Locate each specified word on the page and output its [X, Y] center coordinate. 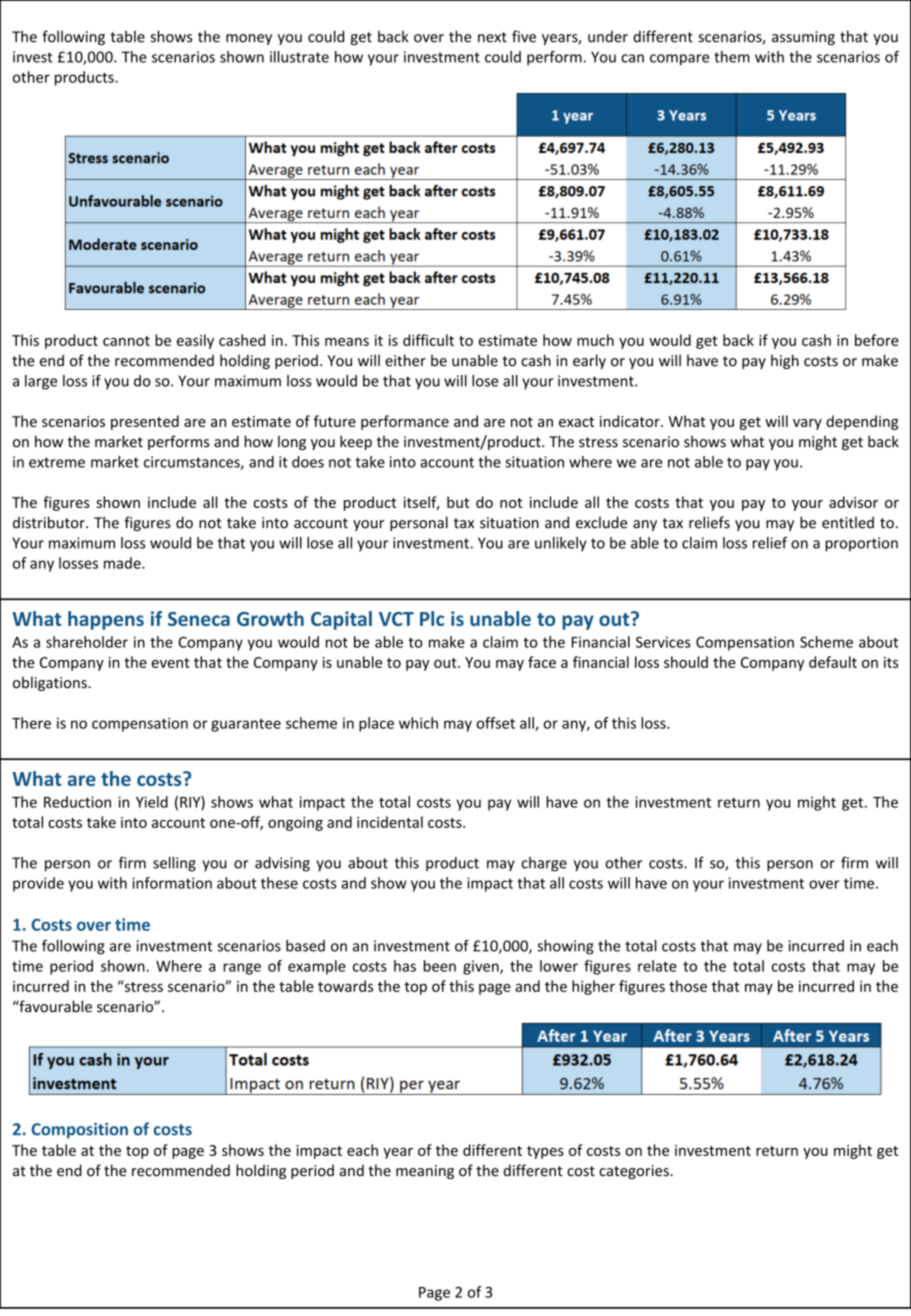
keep [356, 442]
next [492, 37]
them [732, 57]
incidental [390, 822]
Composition [79, 1131]
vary [807, 424]
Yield [152, 802]
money [249, 39]
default [833, 662]
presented [145, 422]
